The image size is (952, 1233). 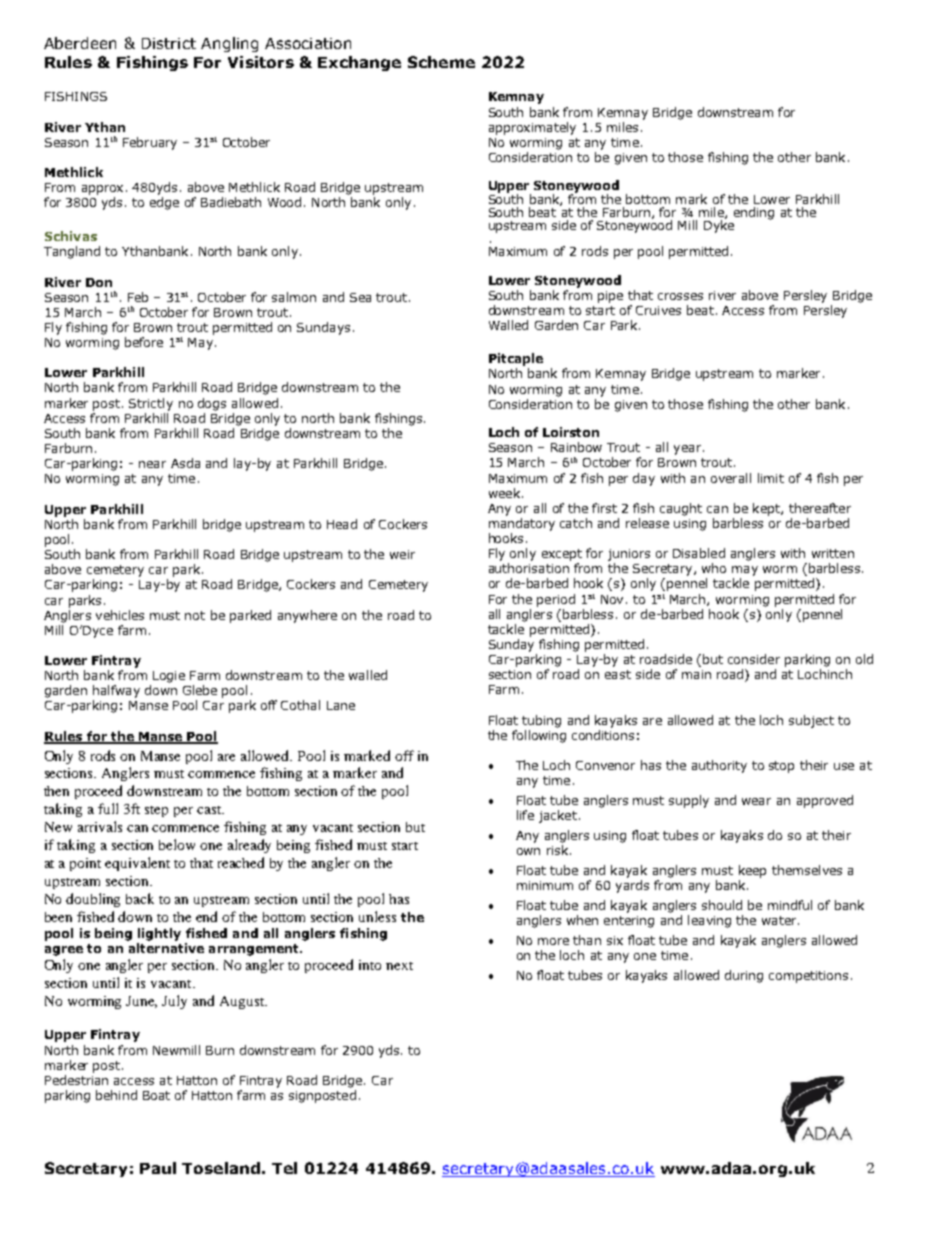 I want to click on Scheme, so click(x=441, y=62).
